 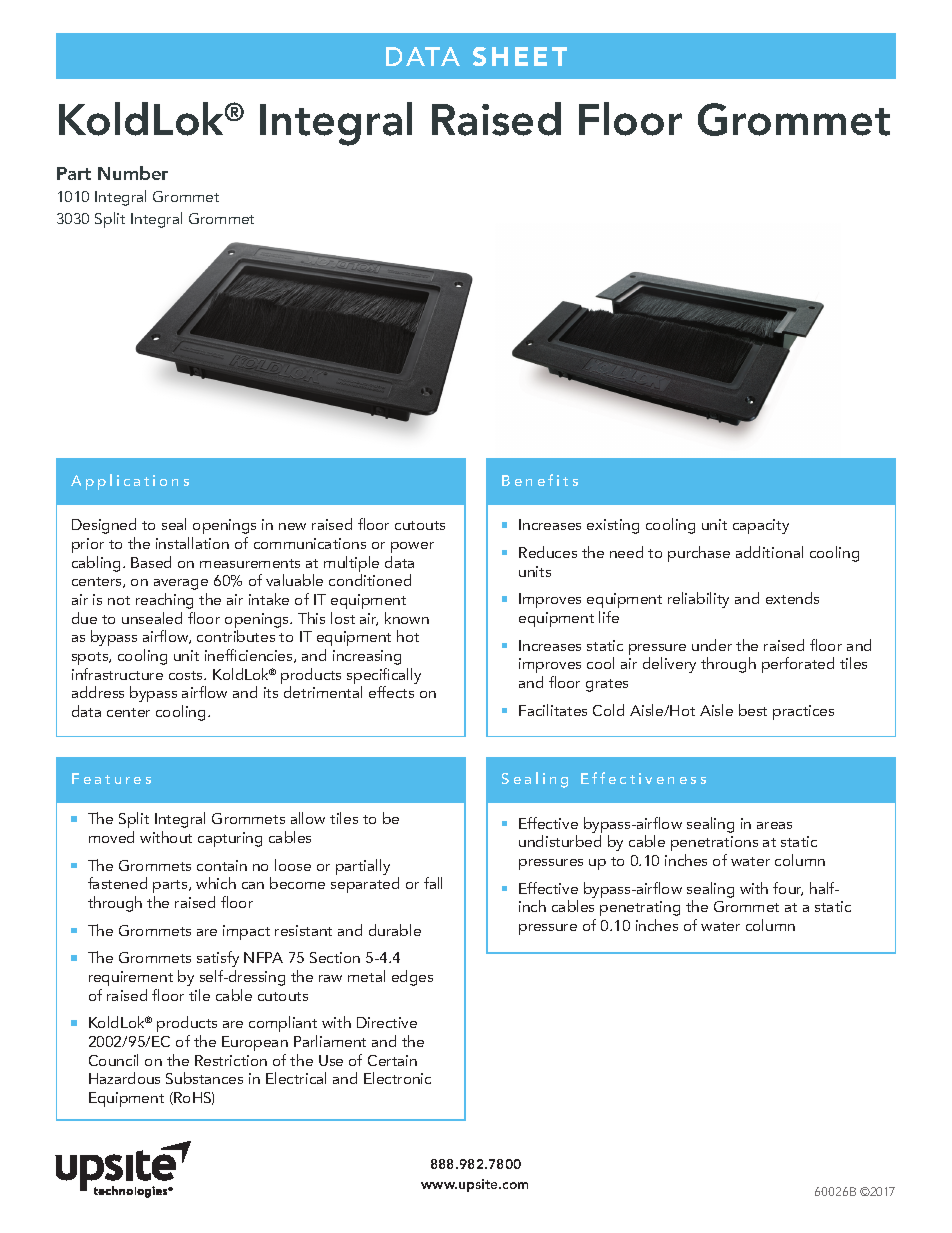 What do you see at coordinates (407, 618) in the image?
I see `known` at bounding box center [407, 618].
